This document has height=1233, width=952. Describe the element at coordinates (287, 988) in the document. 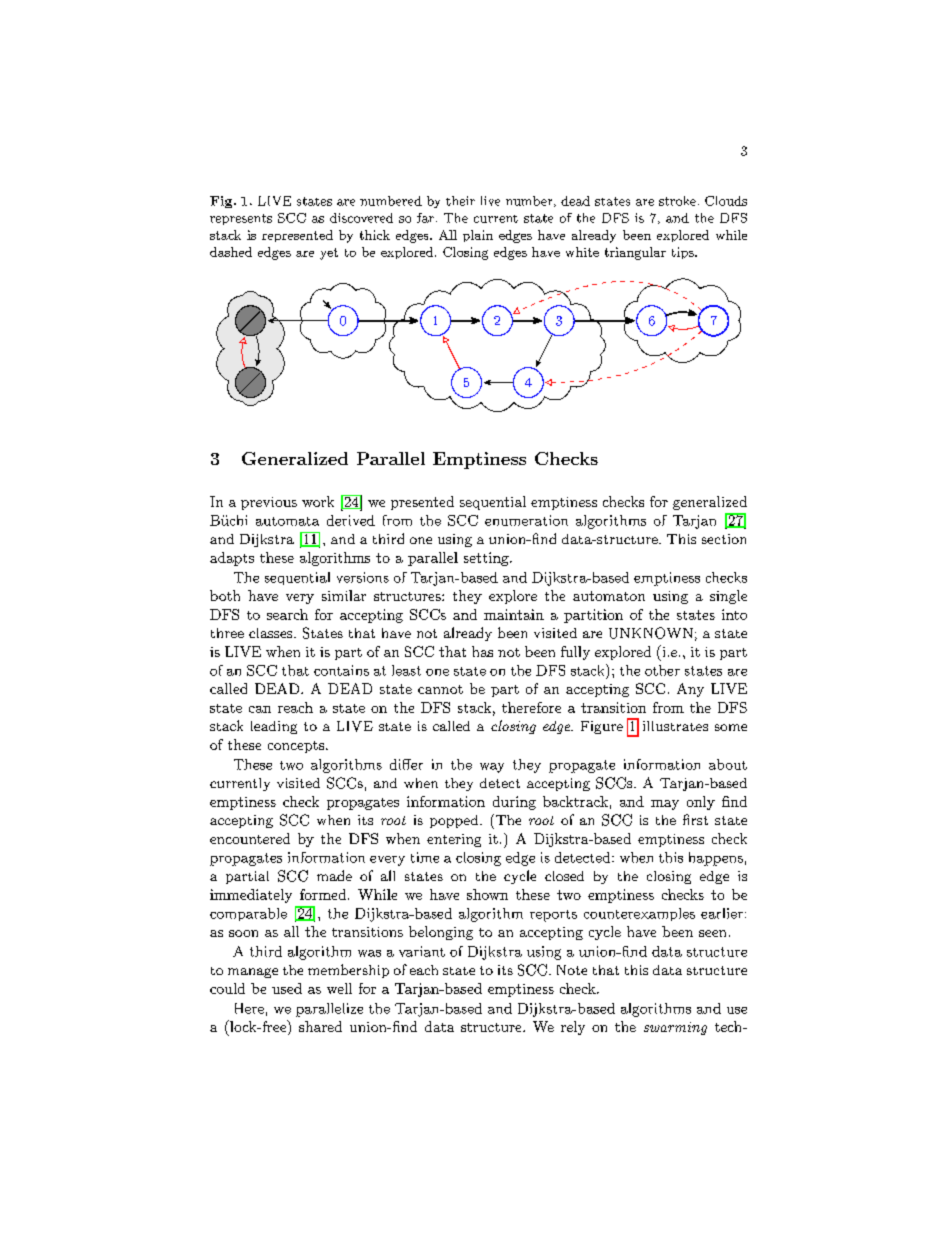

I see `used` at that location.
